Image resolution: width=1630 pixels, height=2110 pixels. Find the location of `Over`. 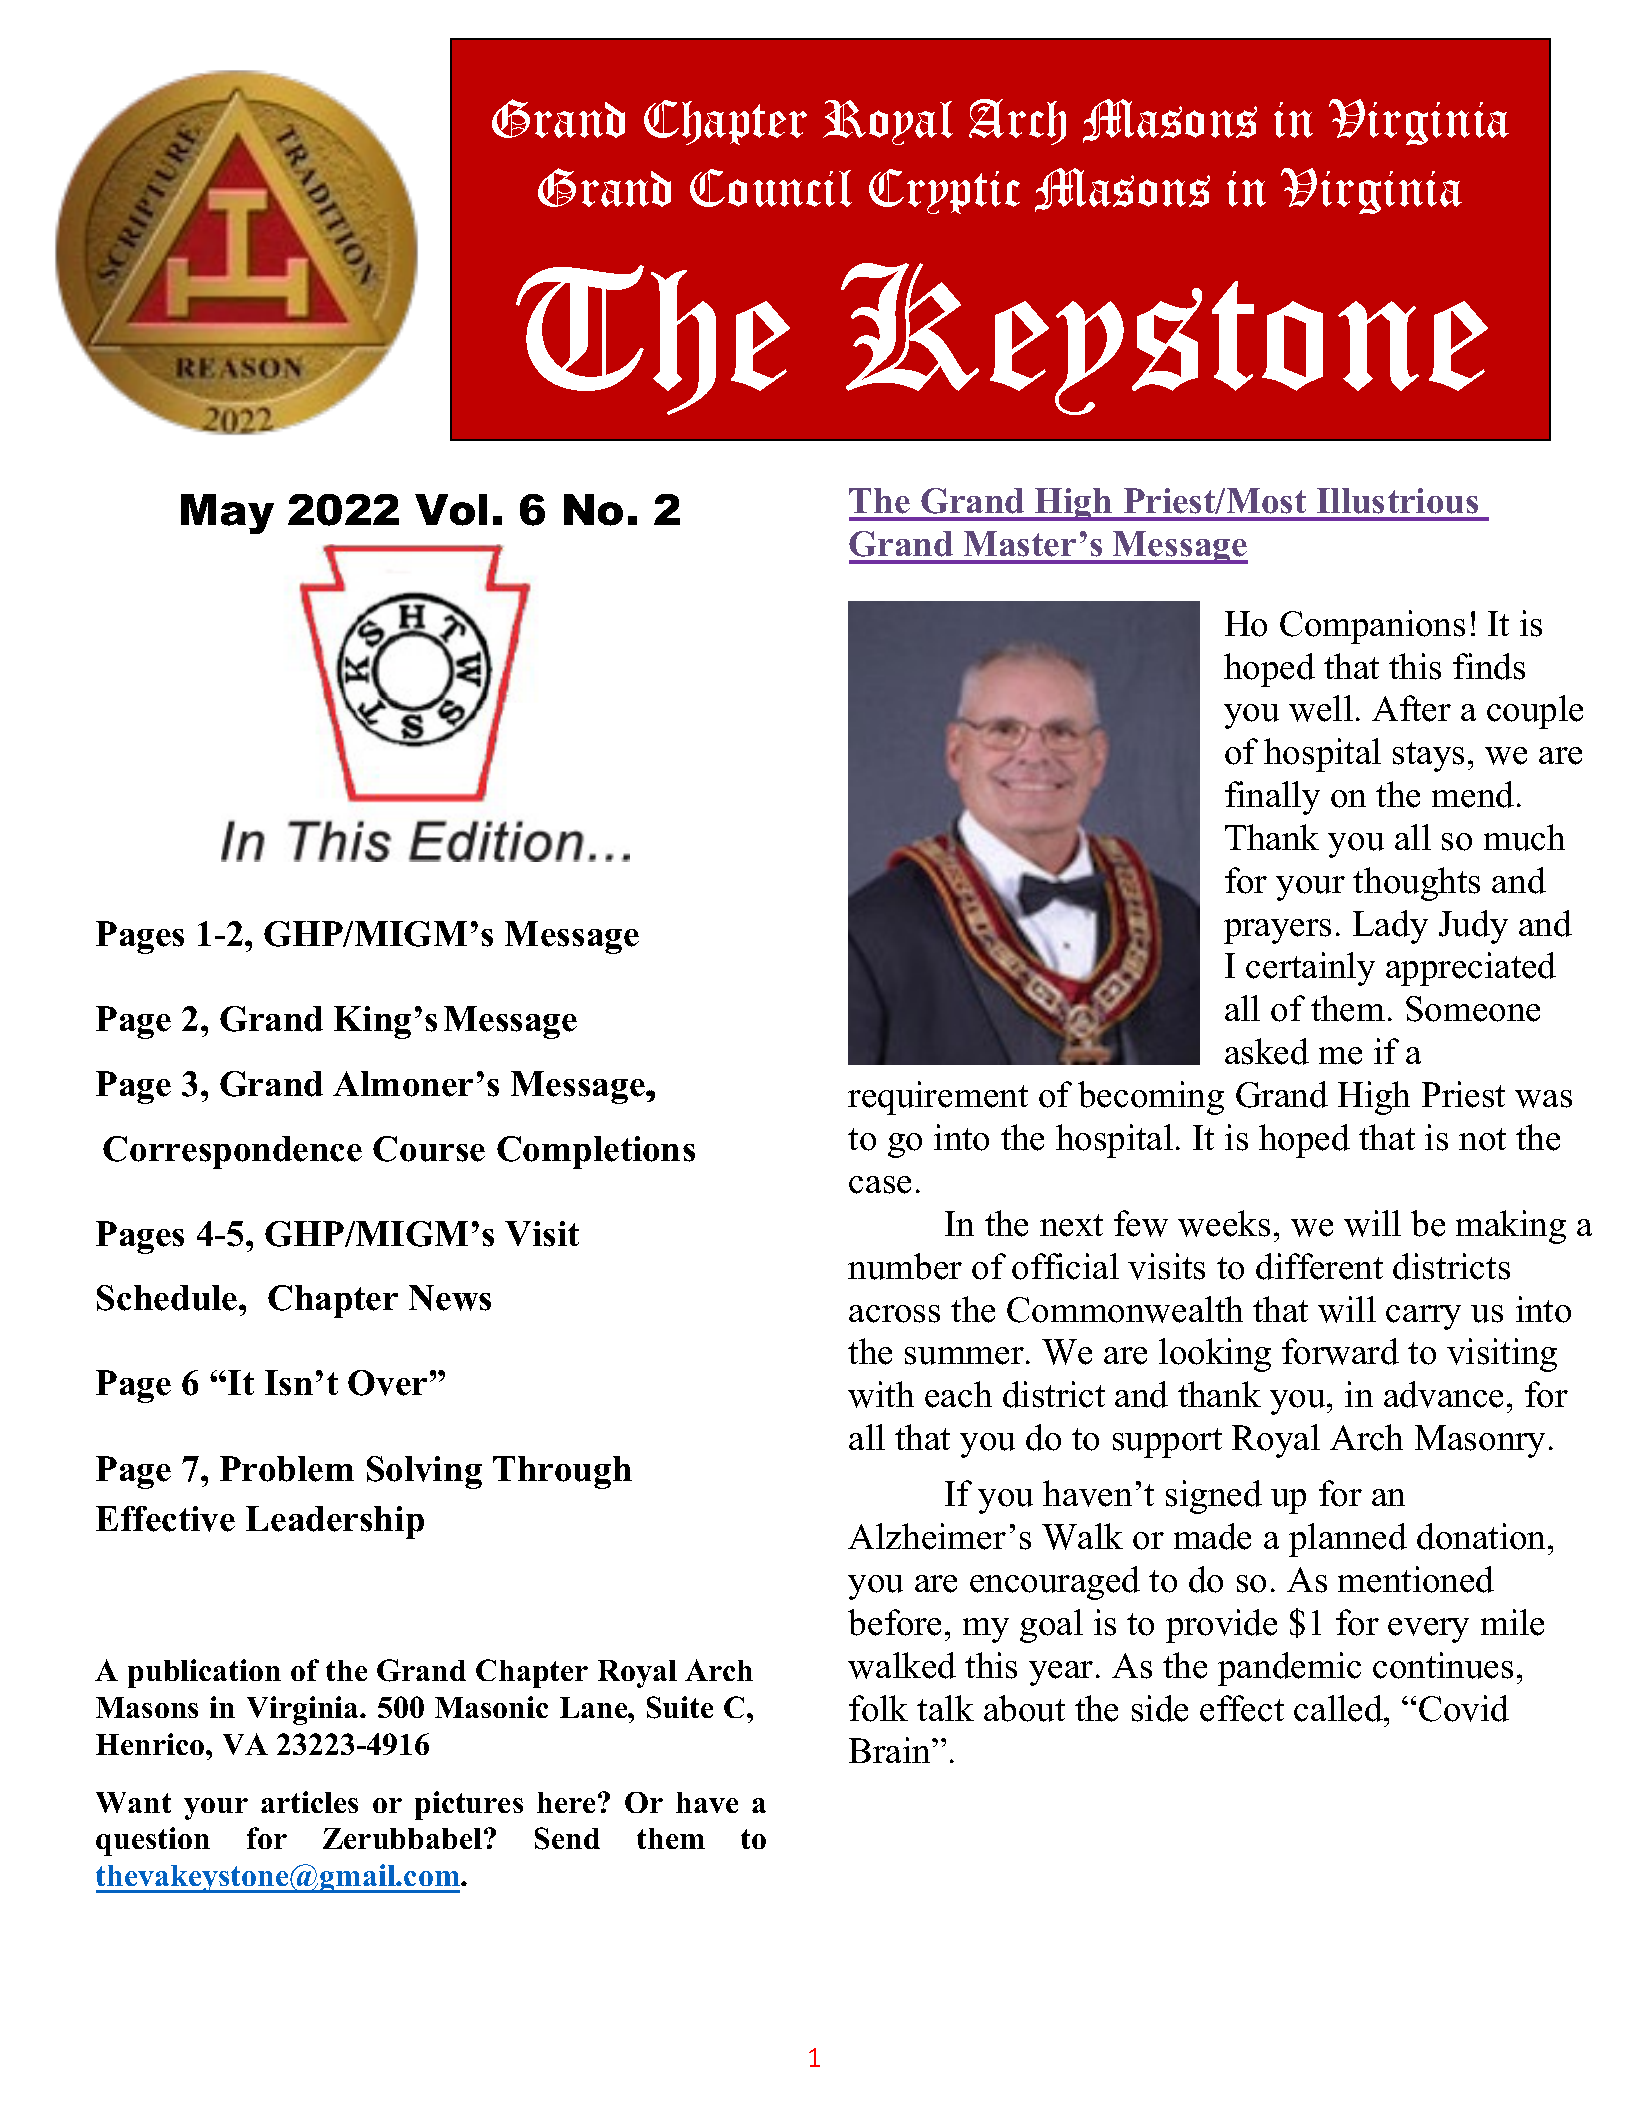

Over is located at coordinates (387, 1383).
